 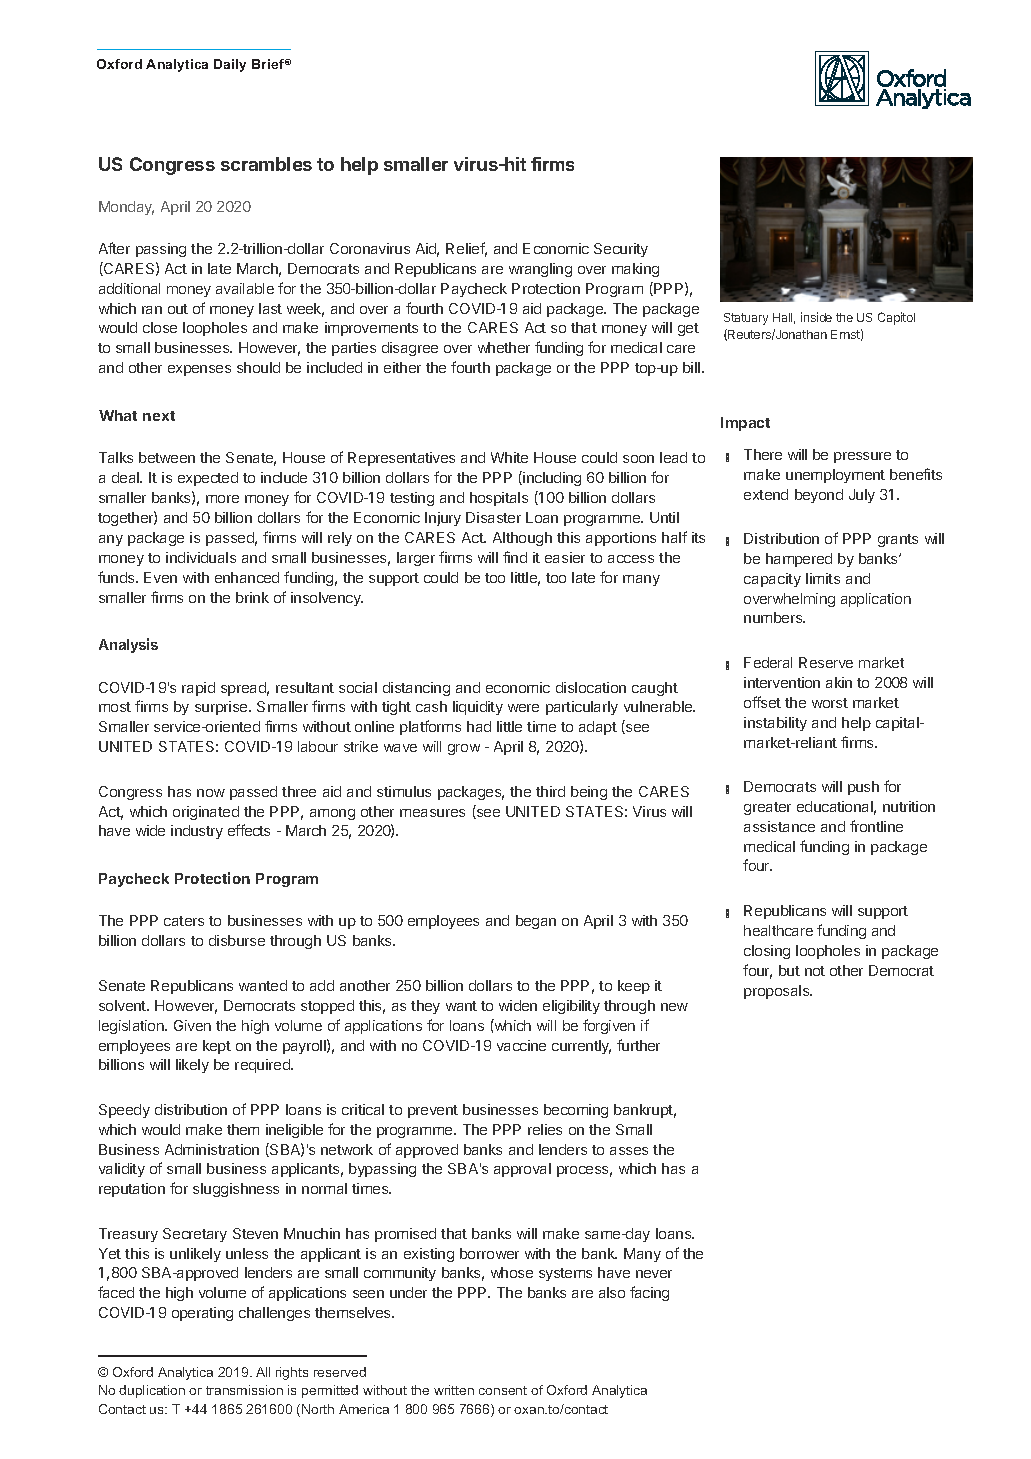 I want to click on unemployment, so click(x=835, y=476).
